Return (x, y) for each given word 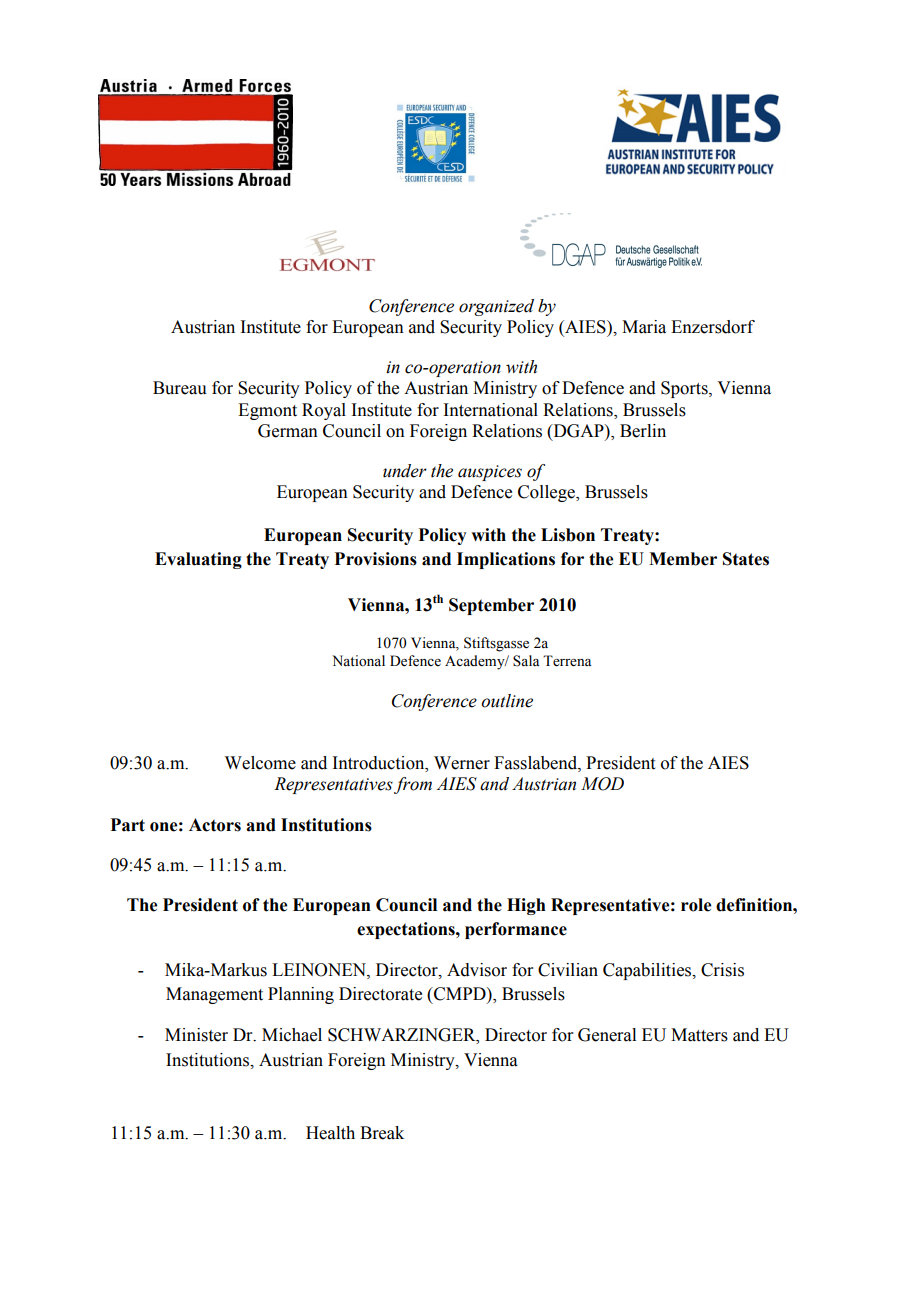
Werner (462, 763)
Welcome (260, 763)
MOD (602, 784)
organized (496, 307)
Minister (196, 1035)
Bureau (180, 388)
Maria (644, 327)
